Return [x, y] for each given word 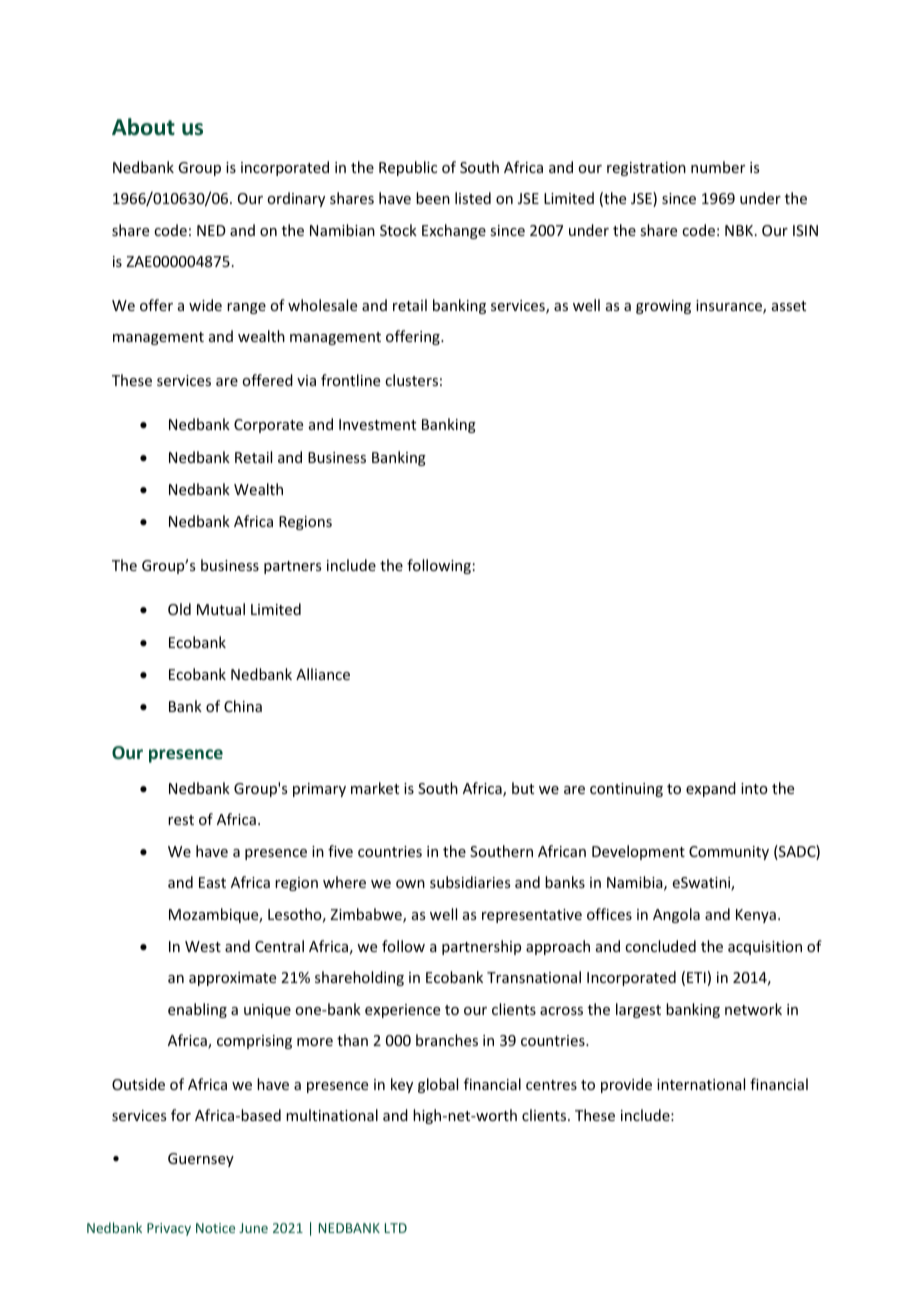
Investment [377, 424]
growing [663, 307]
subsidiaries [470, 882]
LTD [396, 1228]
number [718, 167]
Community [729, 853]
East [212, 882]
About [143, 127]
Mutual [221, 609]
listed [473, 198]
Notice [215, 1228]
